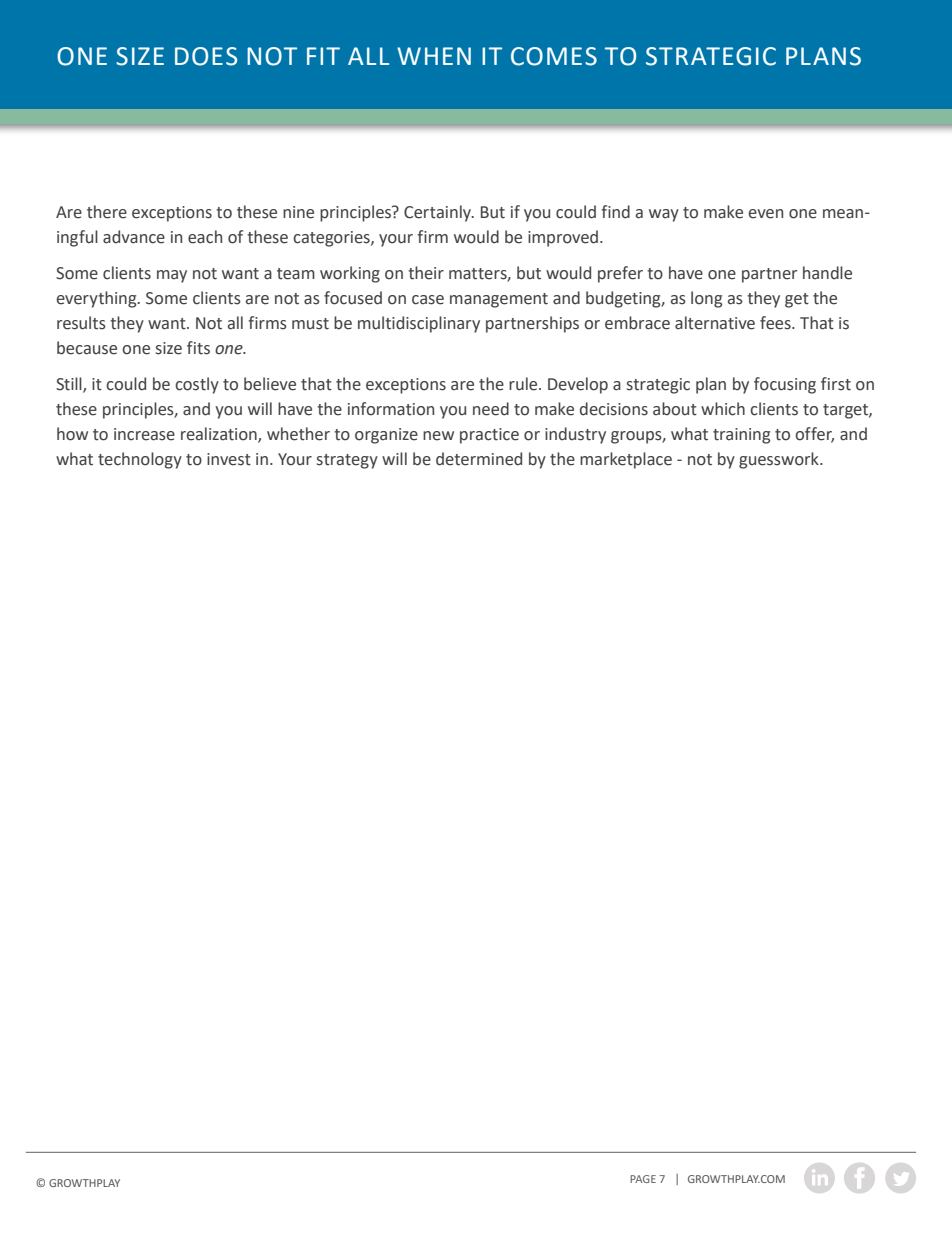 The height and width of the document is (1233, 952). What do you see at coordinates (479, 459) in the document?
I see `determined` at bounding box center [479, 459].
